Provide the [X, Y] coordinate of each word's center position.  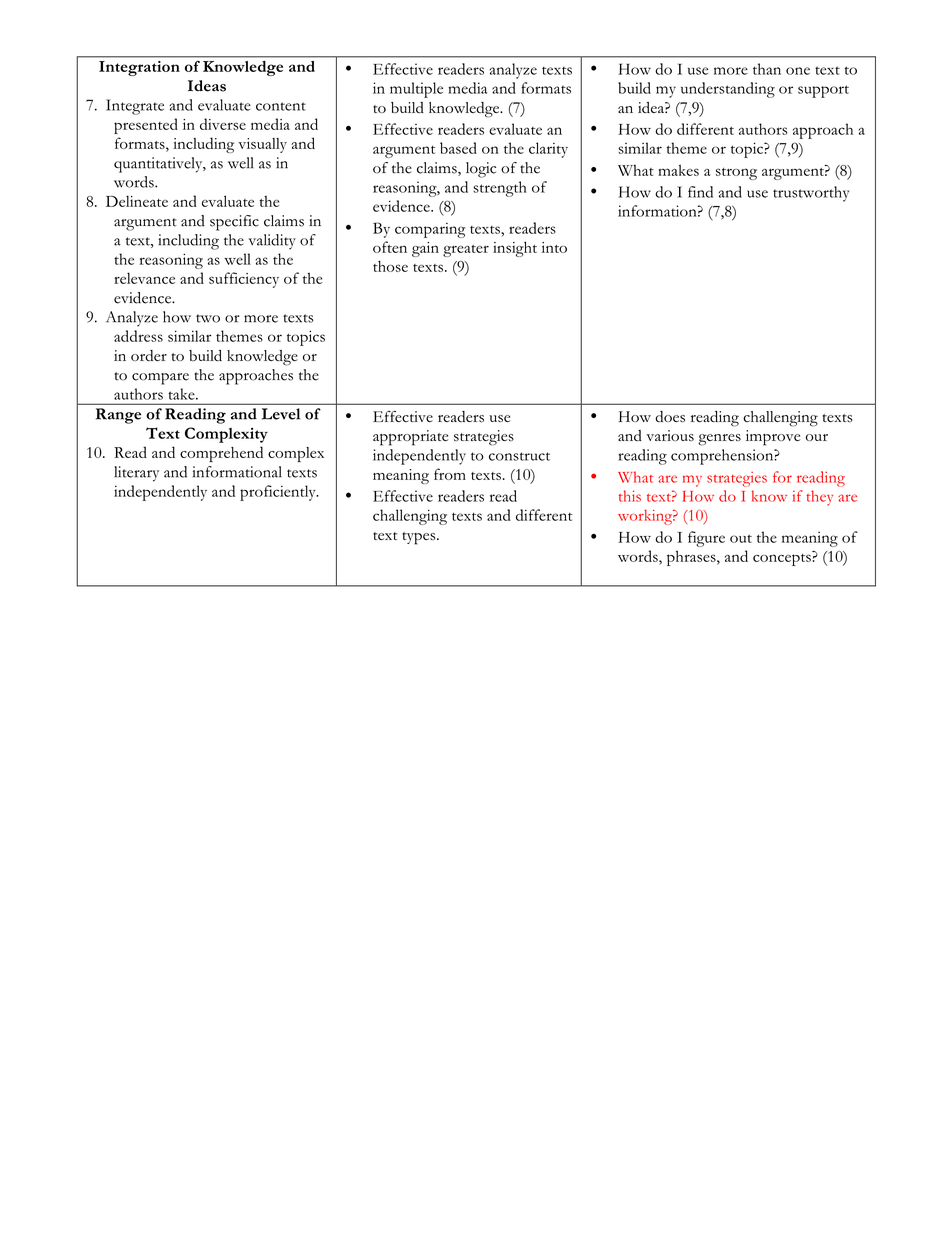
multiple [416, 90]
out [741, 538]
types [420, 538]
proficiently [279, 493]
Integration [139, 68]
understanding [728, 90]
